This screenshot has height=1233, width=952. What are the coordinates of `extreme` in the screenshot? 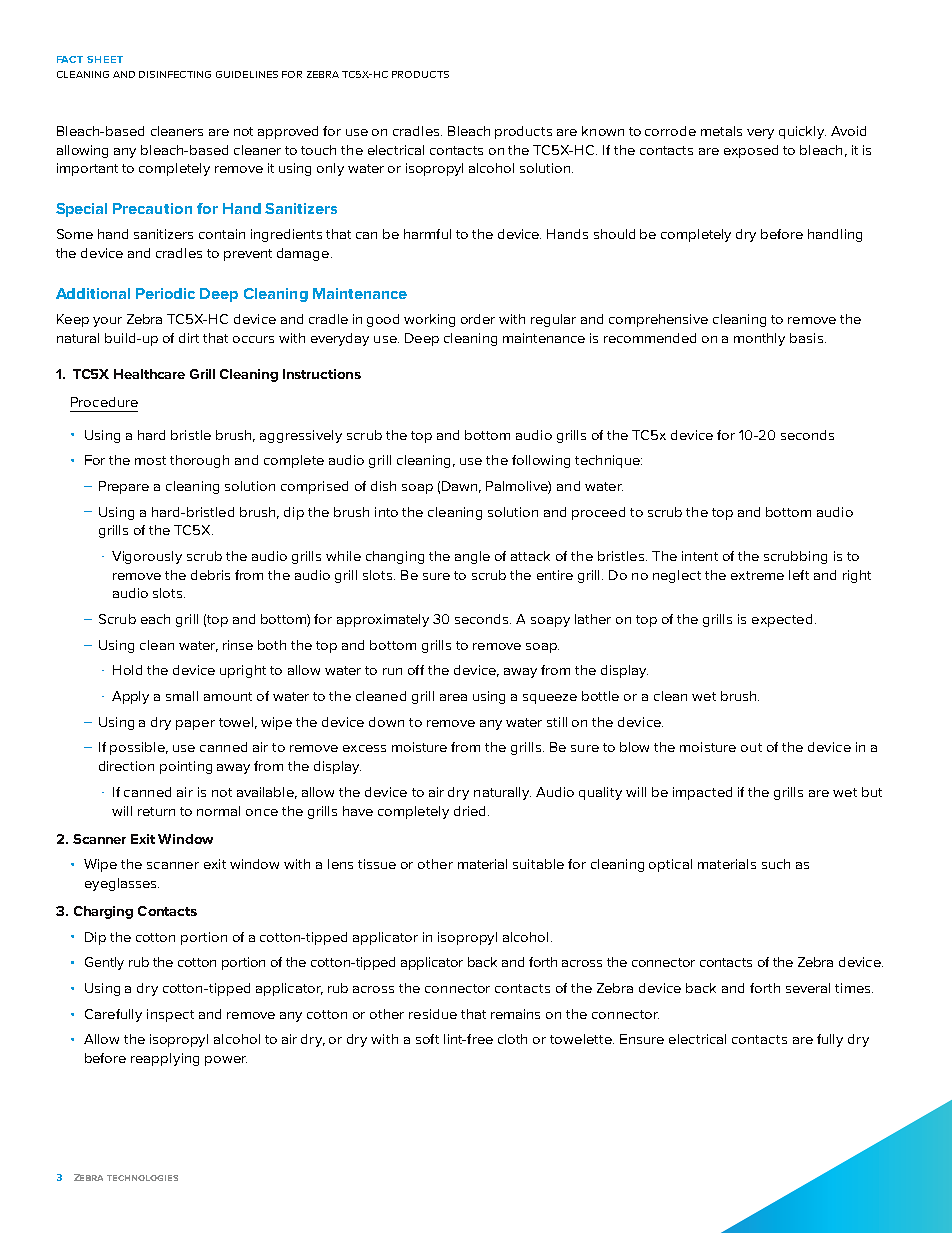 It's located at (757, 575).
